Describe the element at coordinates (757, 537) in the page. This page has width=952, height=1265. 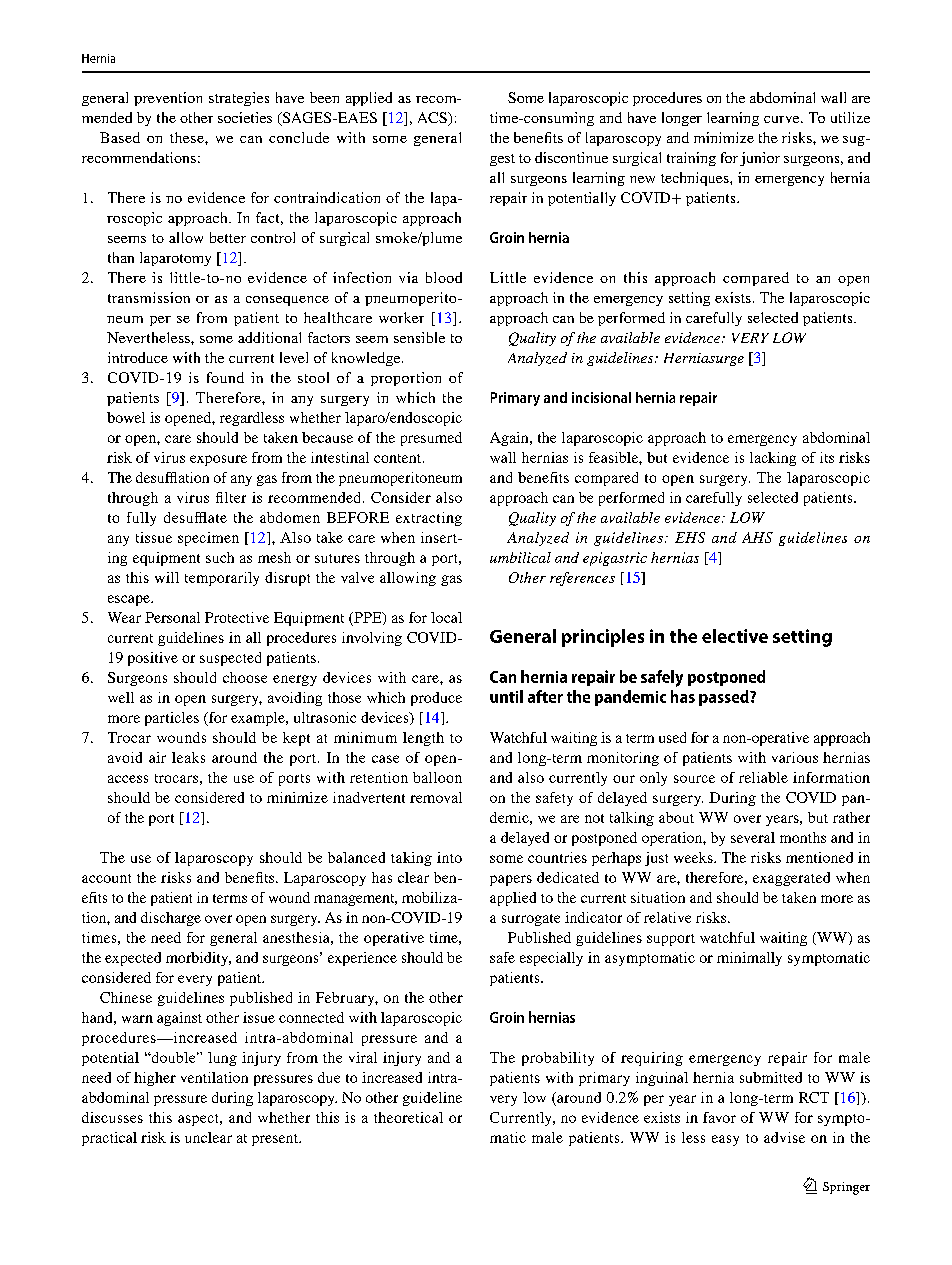
I see `AHS` at that location.
